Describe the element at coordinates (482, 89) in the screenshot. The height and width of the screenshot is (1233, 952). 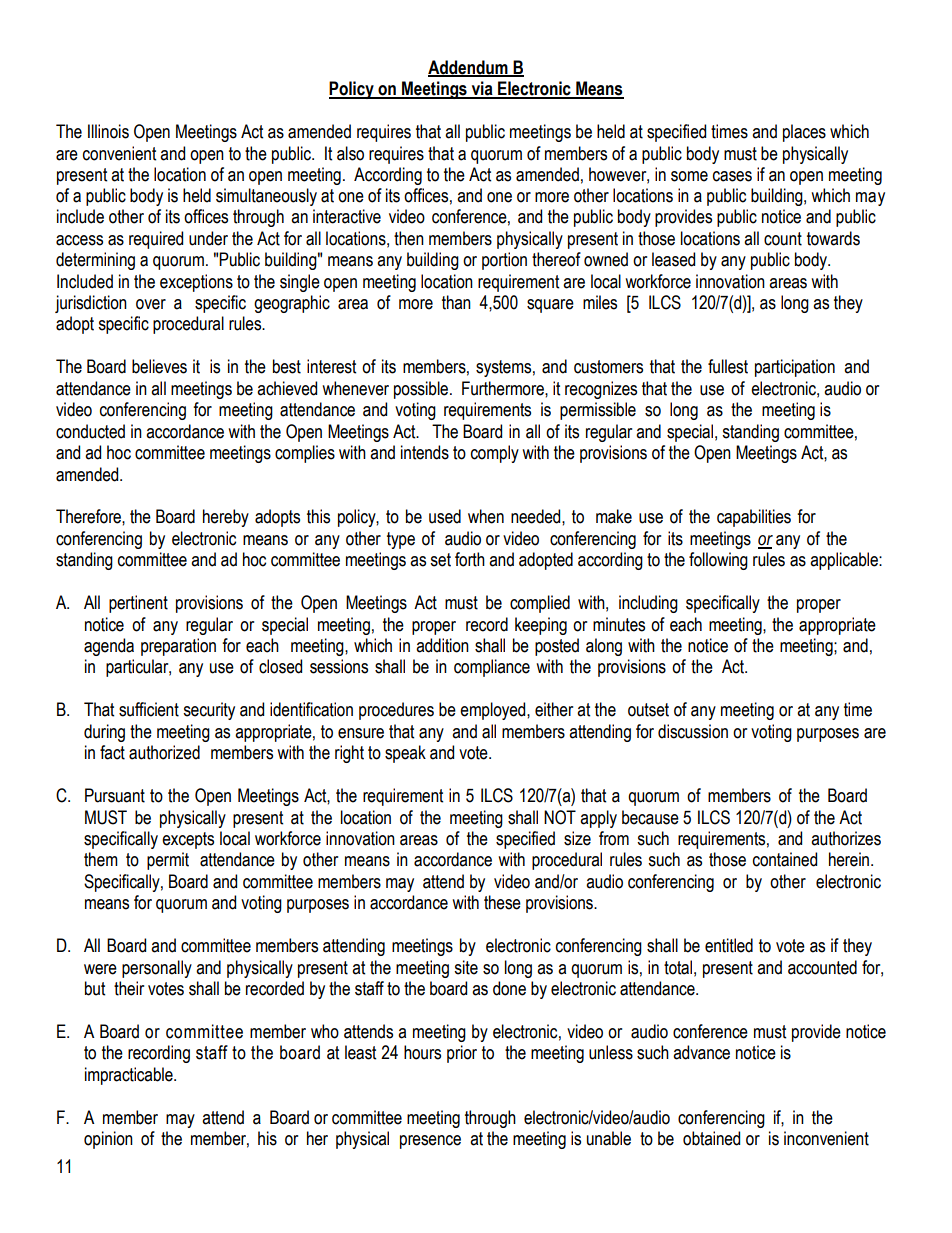
I see `via` at that location.
